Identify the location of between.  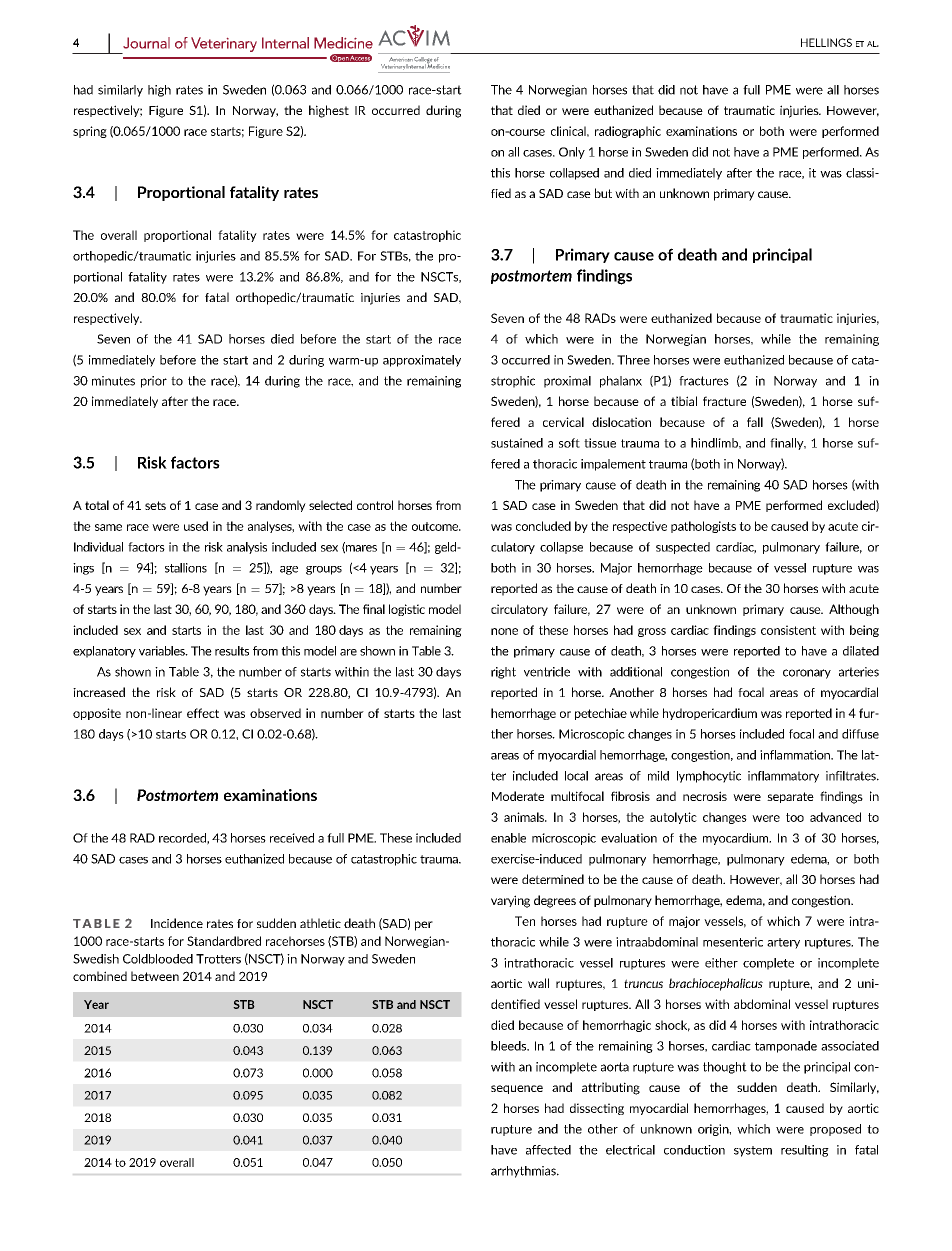
(155, 976).
